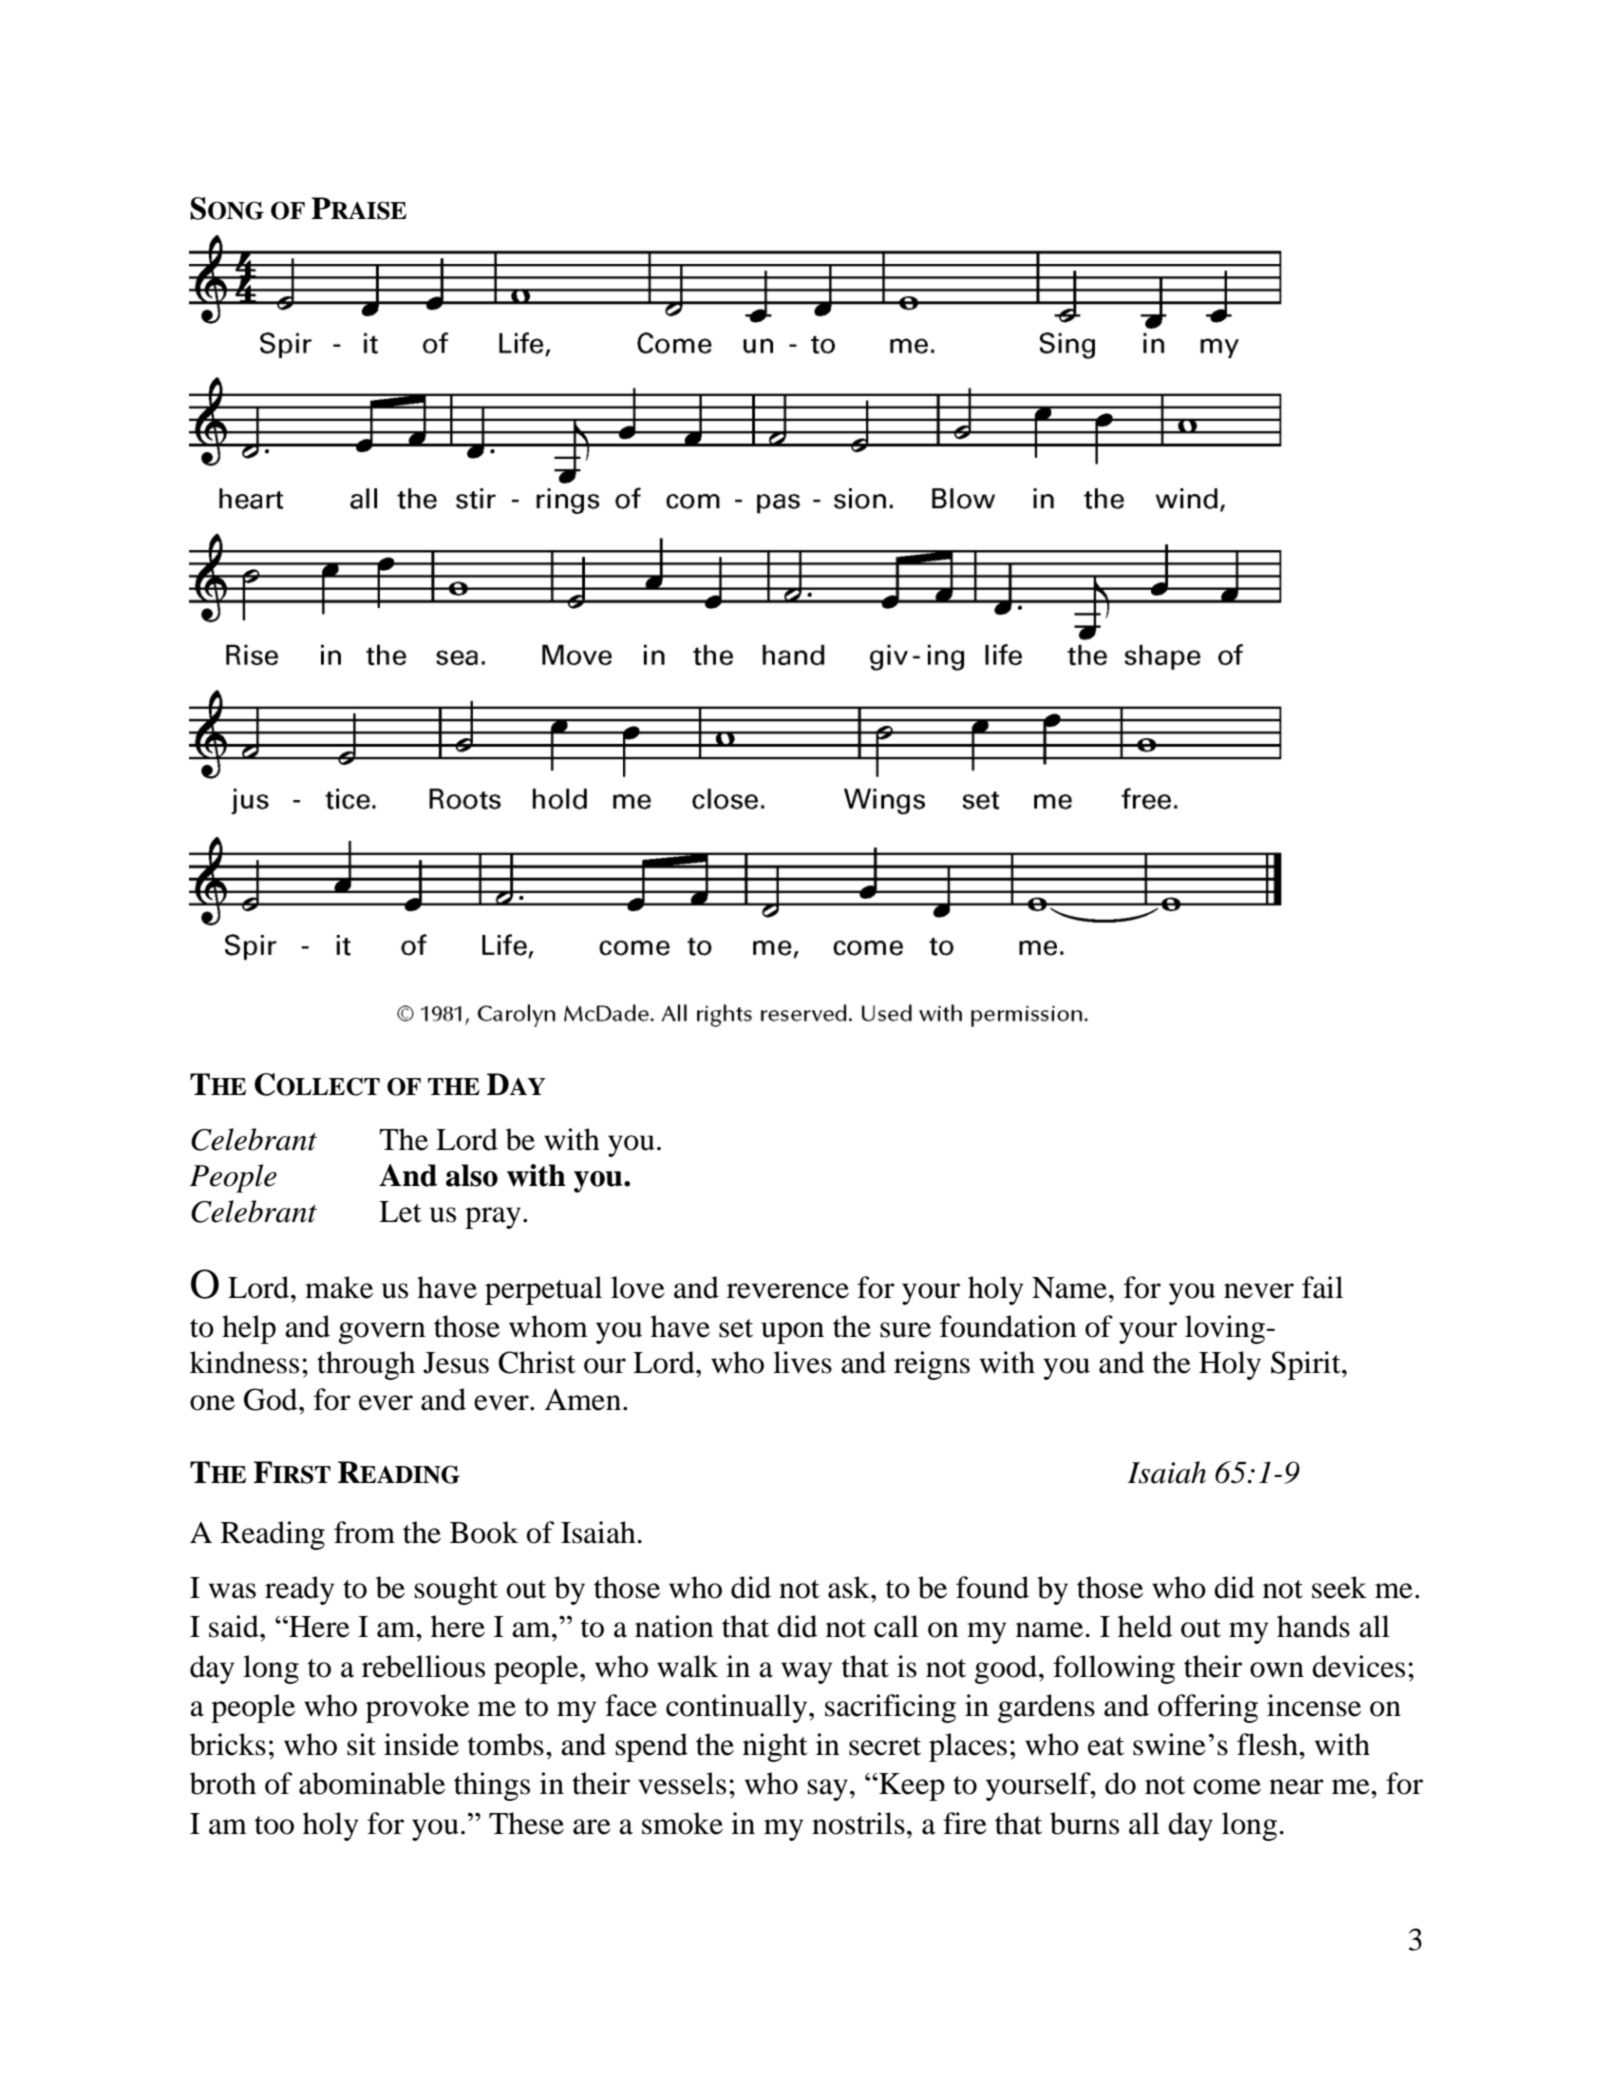  Describe the element at coordinates (1277, 1670) in the image. I see `own` at that location.
